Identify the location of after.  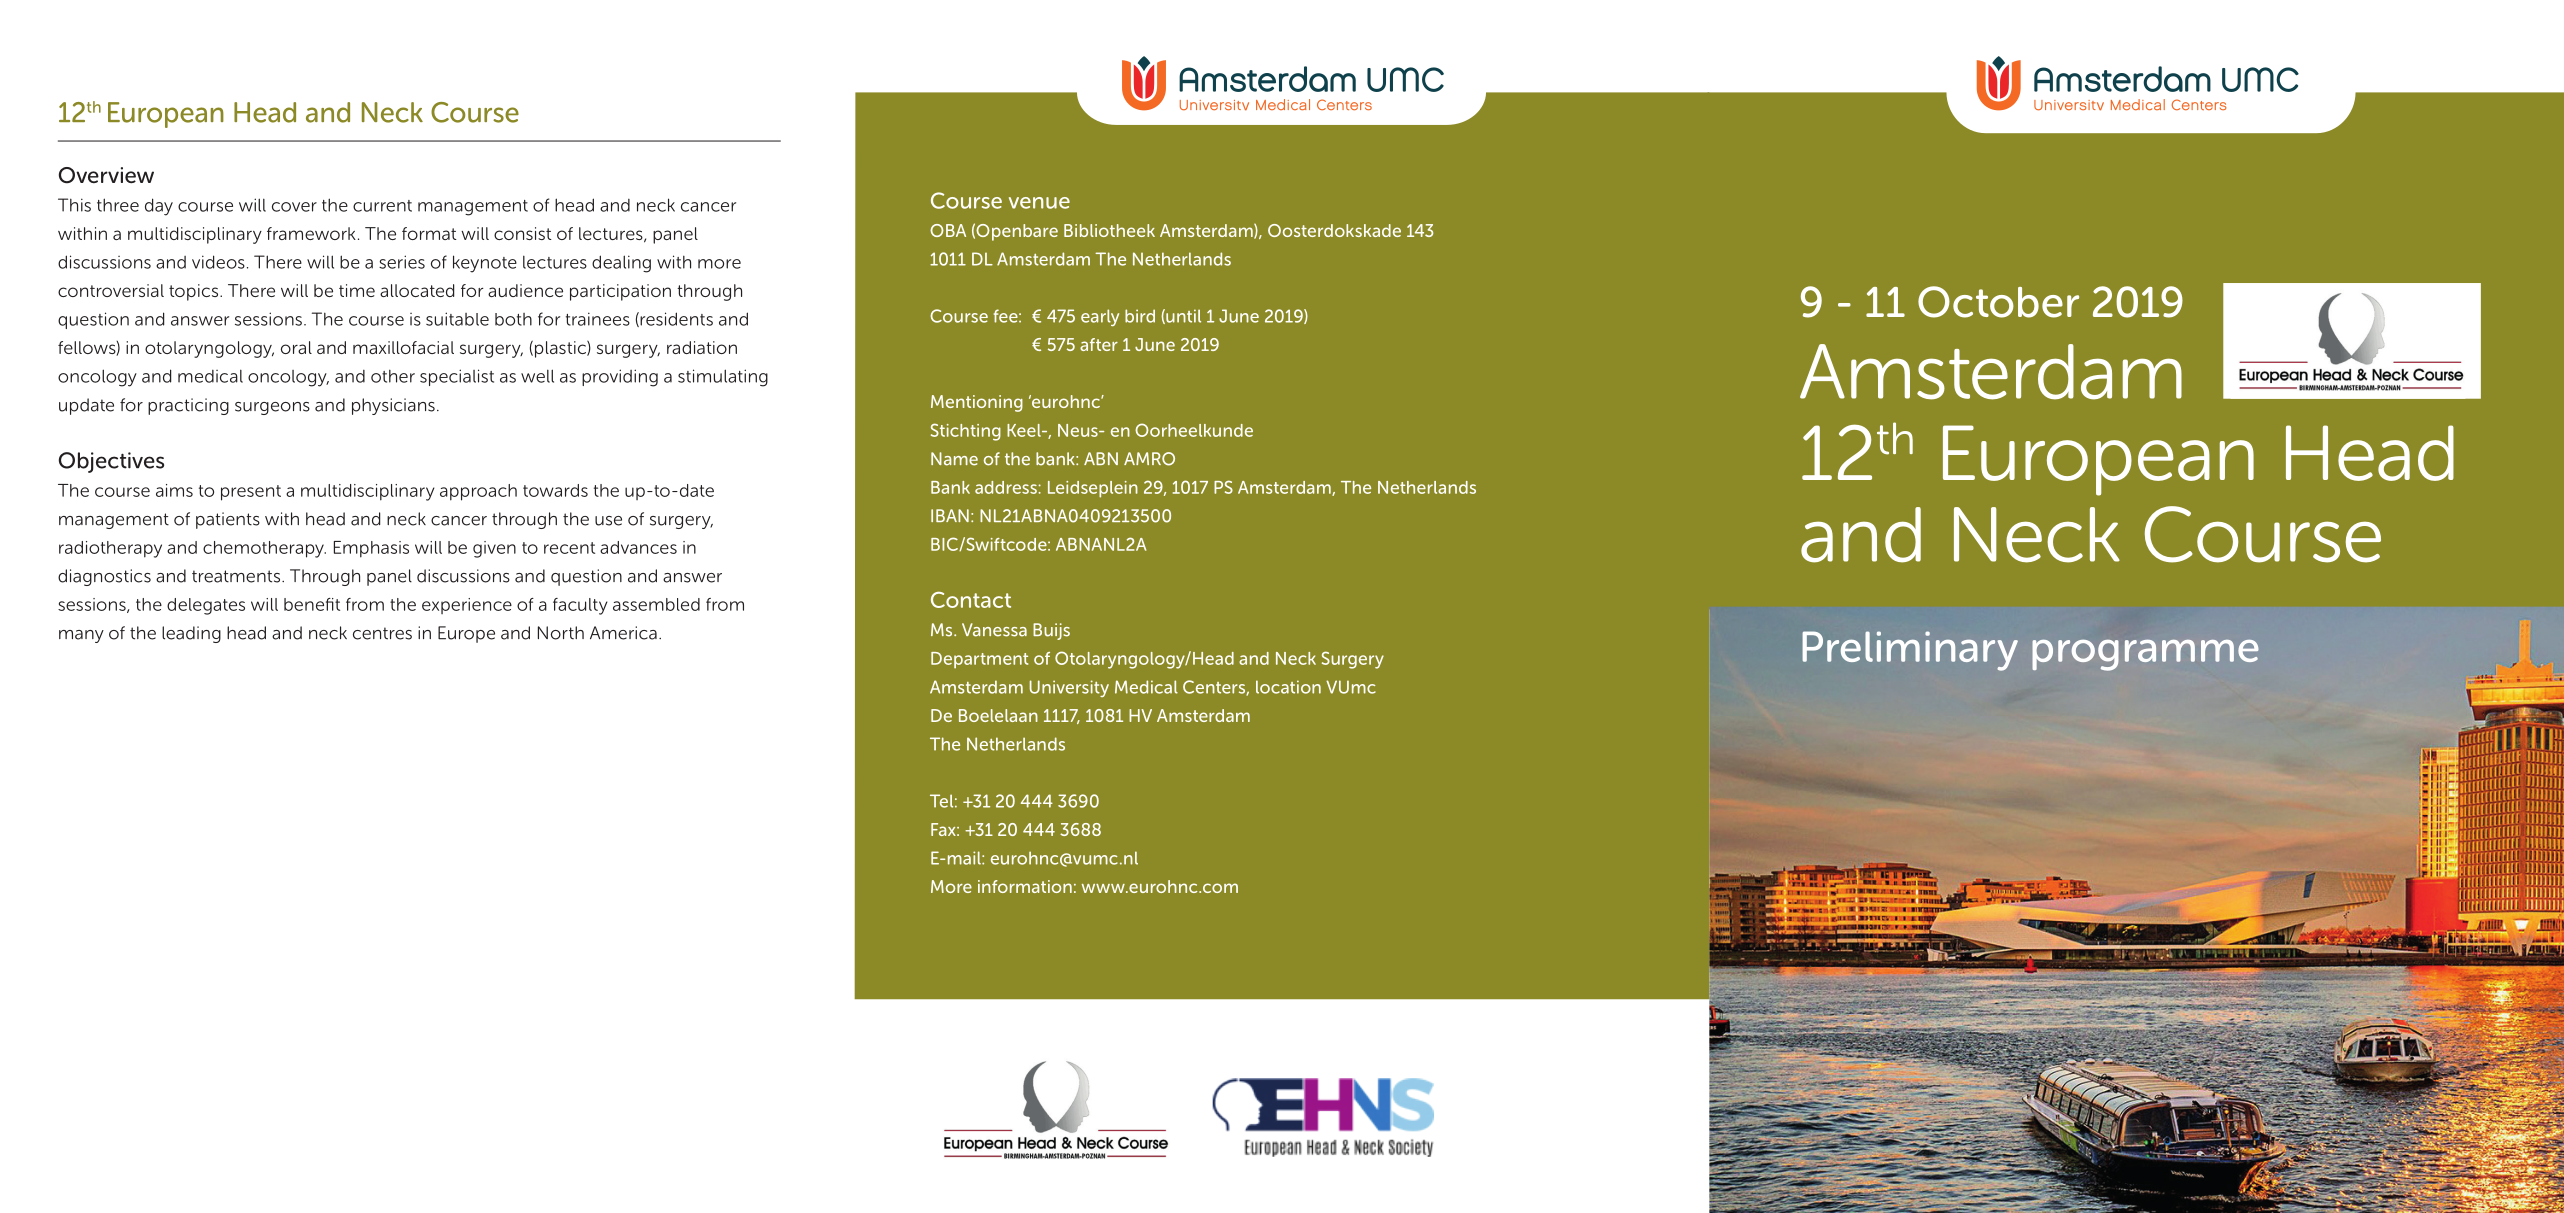
(1099, 344).
